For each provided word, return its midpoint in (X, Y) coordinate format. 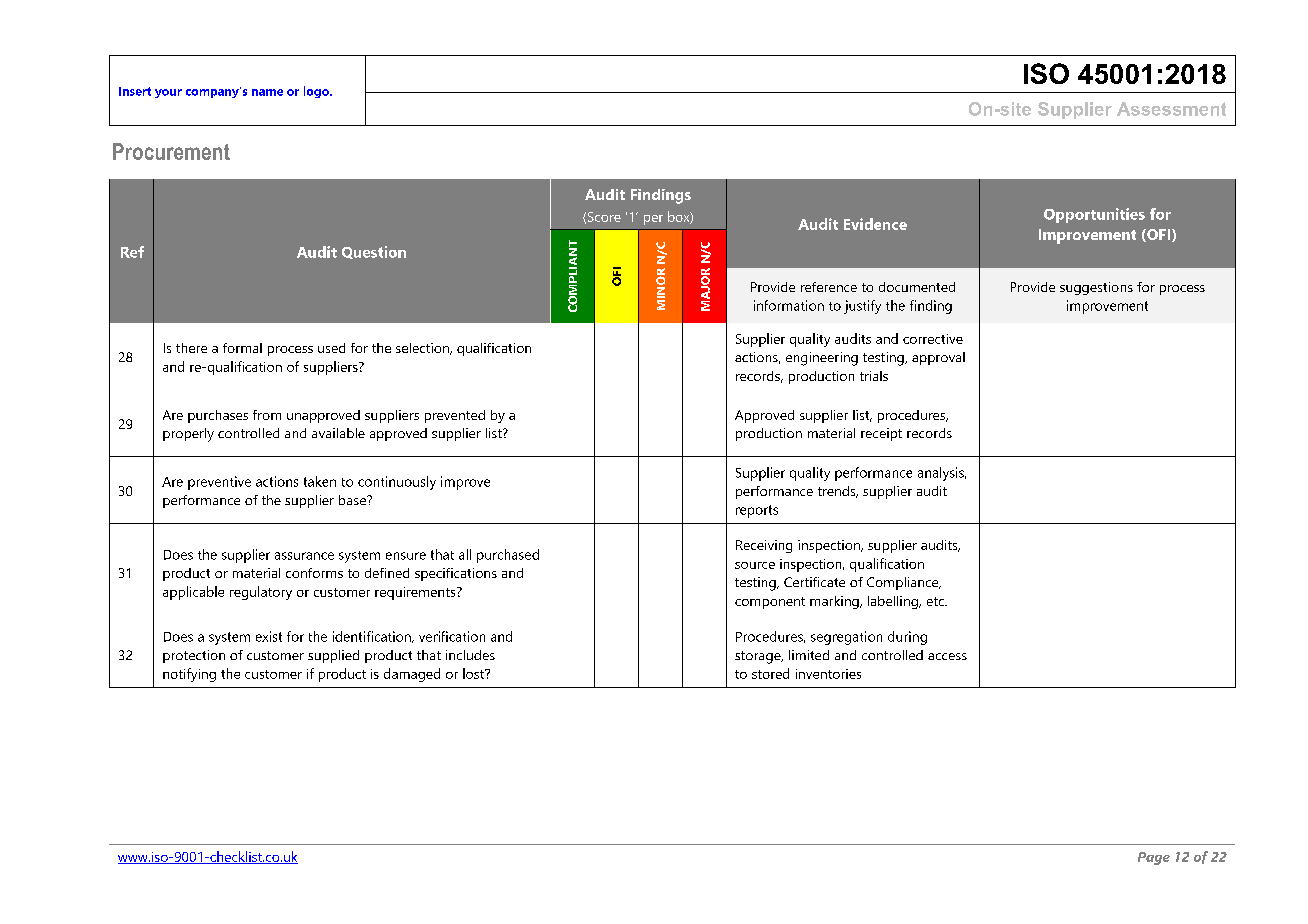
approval (938, 358)
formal (242, 348)
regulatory (261, 593)
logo (317, 92)
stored (770, 673)
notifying (189, 675)
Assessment (1171, 109)
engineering (822, 359)
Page (1154, 858)
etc (936, 601)
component (770, 603)
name (267, 92)
